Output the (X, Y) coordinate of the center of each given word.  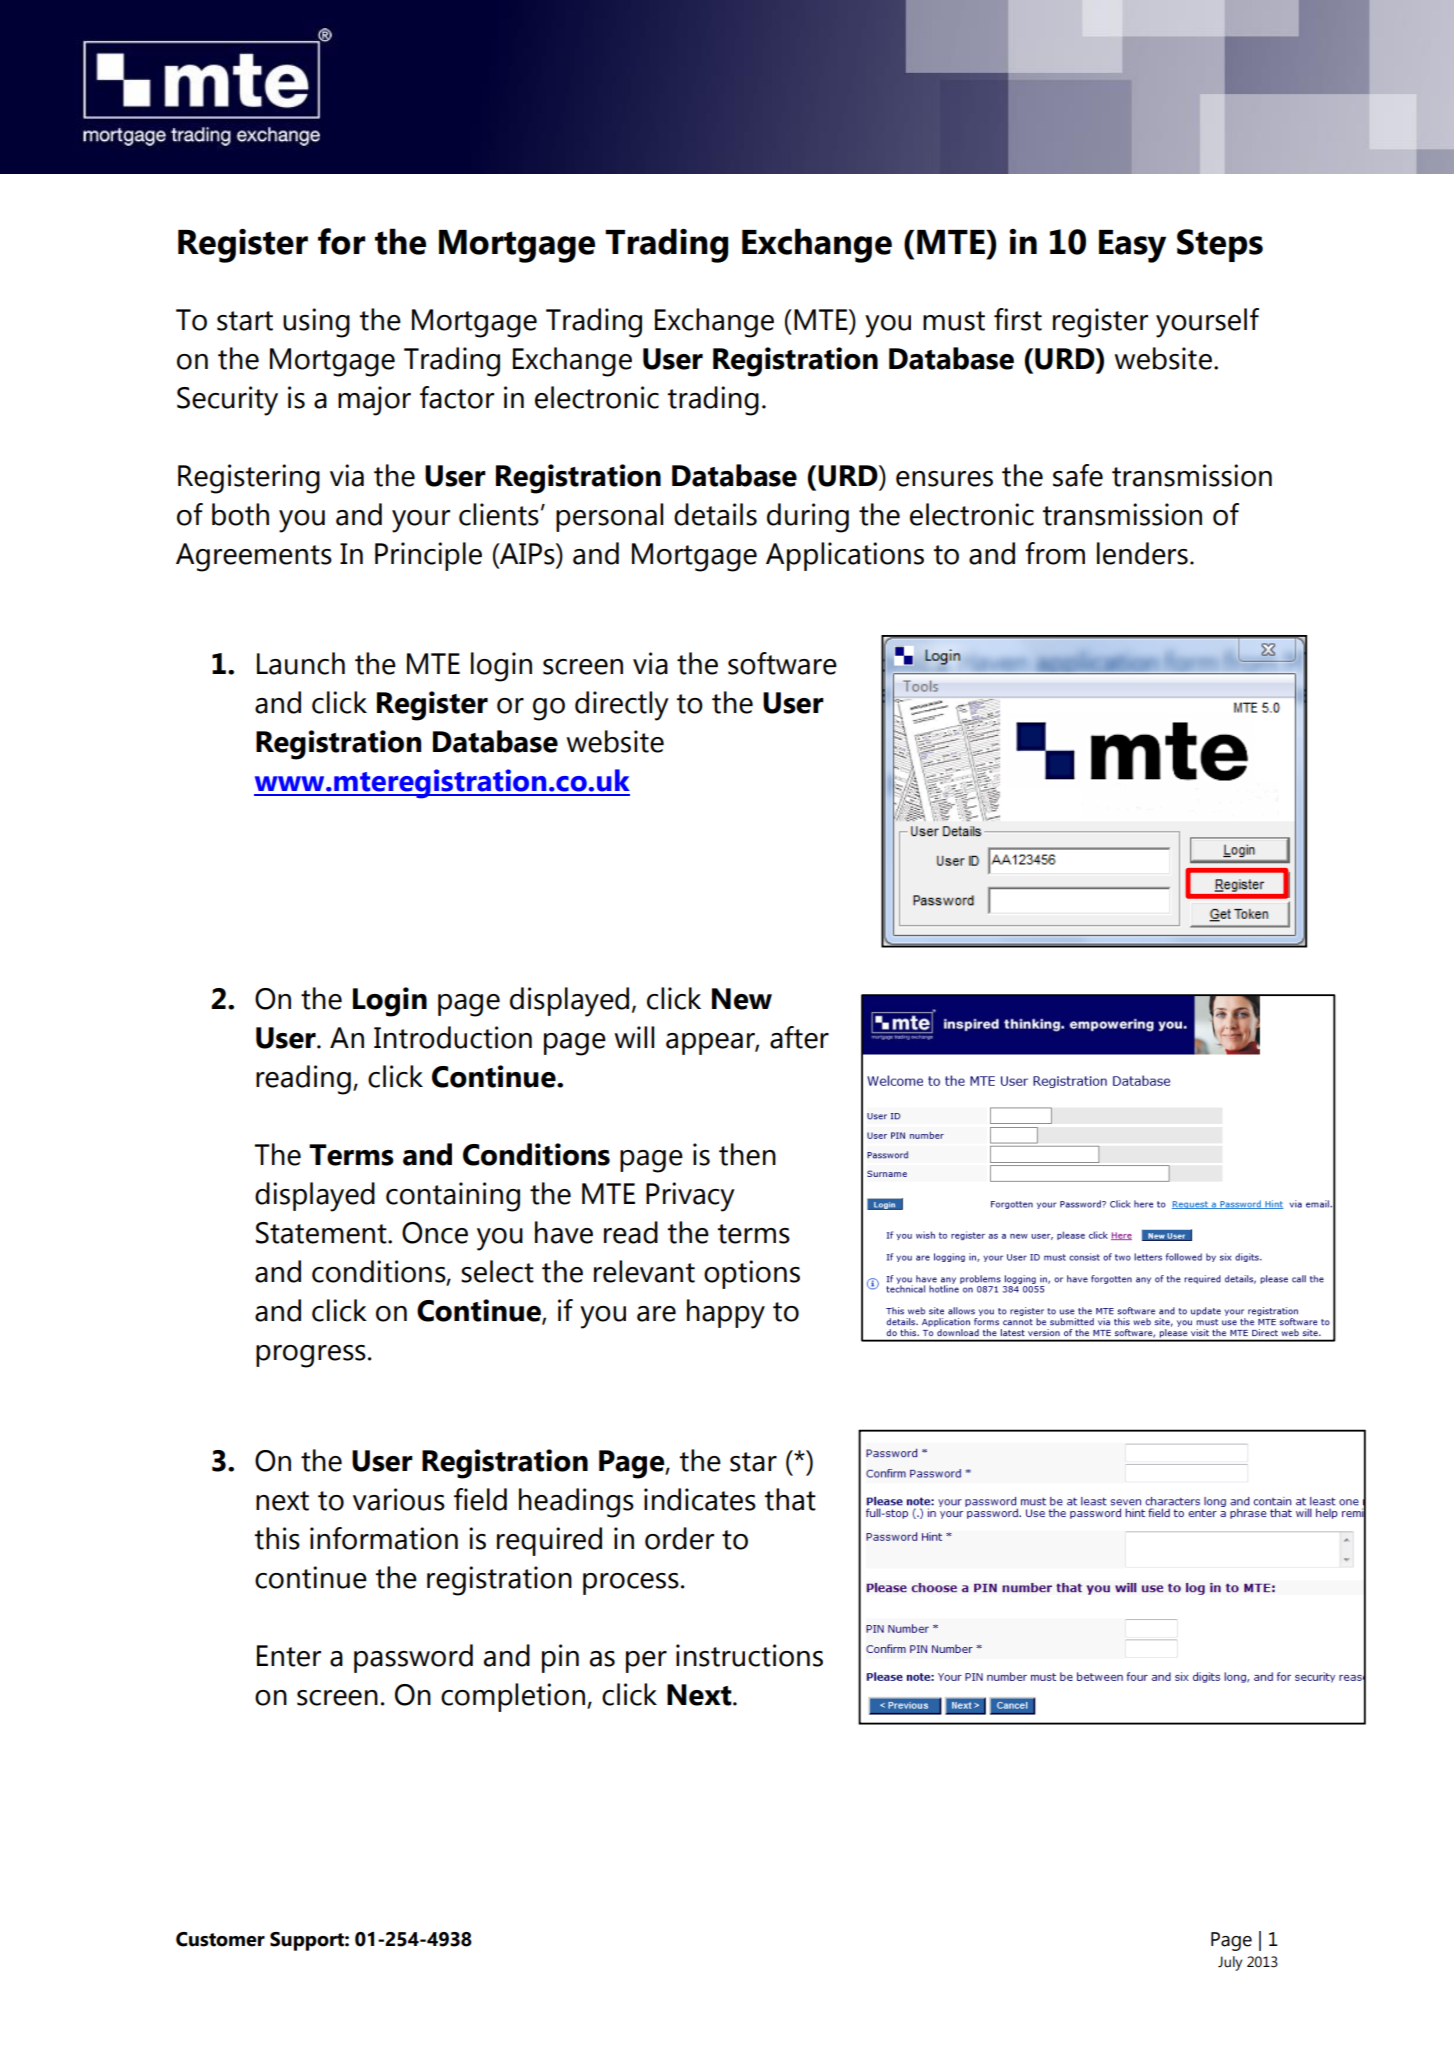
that (790, 1499)
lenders (1142, 553)
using (316, 323)
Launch (301, 663)
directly (622, 706)
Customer (220, 1939)
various (399, 1499)
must (954, 321)
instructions (749, 1655)
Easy (1132, 246)
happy (726, 1314)
